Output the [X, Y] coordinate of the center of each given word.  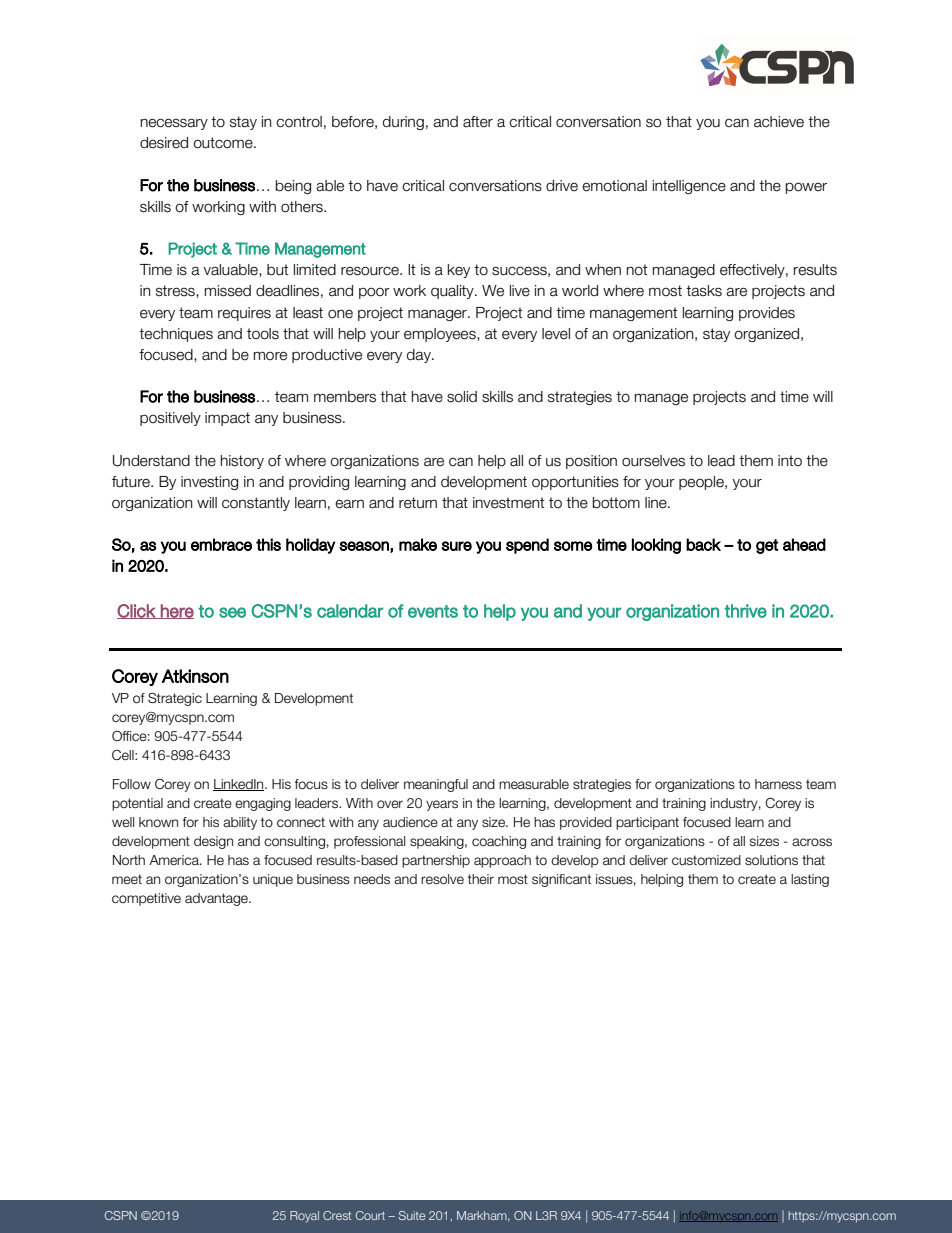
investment [508, 503]
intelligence [689, 187]
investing [209, 483]
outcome [224, 143]
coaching [499, 842]
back [703, 544]
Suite [412, 1215]
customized [706, 860]
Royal [304, 1217]
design [213, 842]
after [478, 122]
